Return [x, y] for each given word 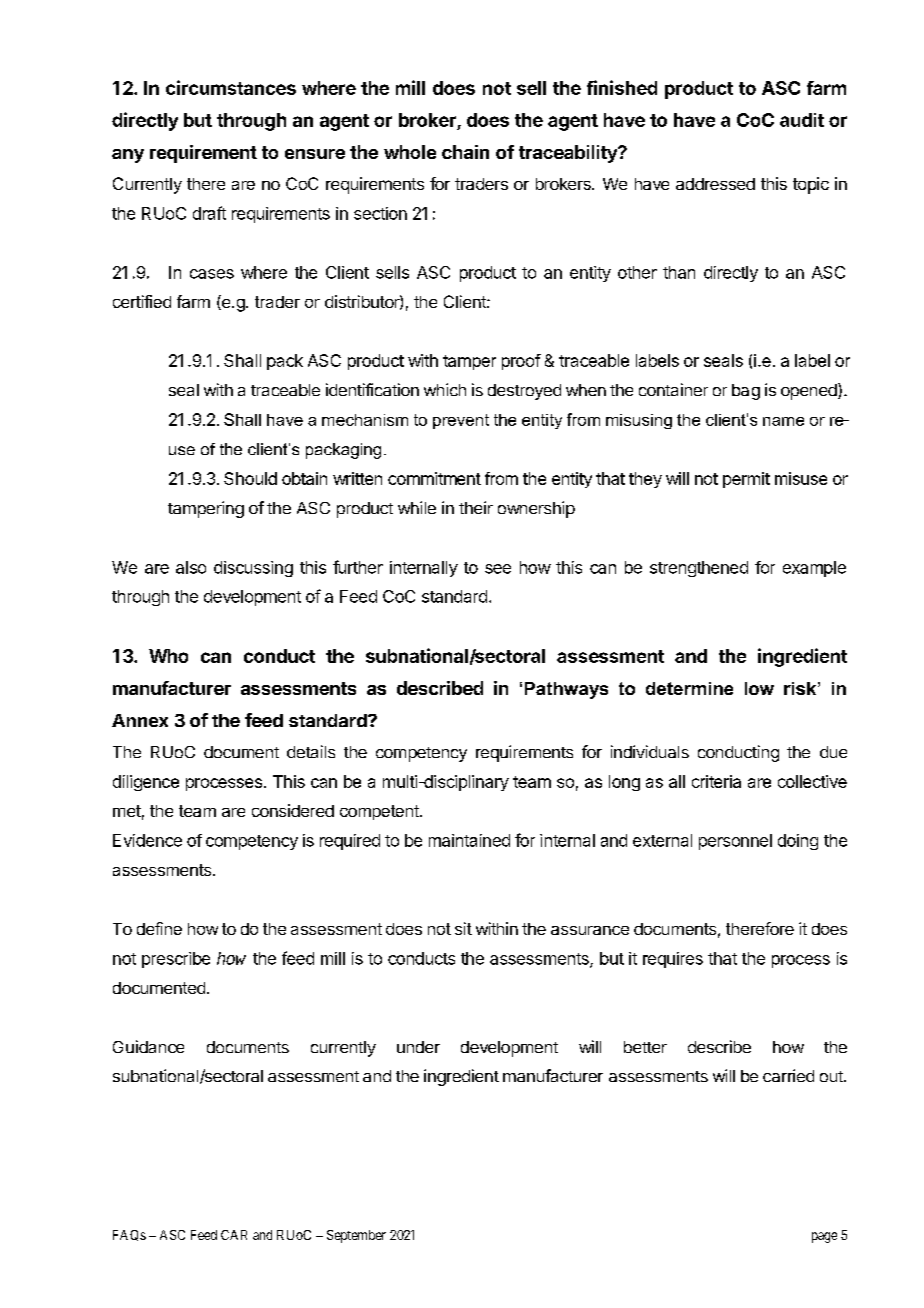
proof [521, 362]
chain [465, 152]
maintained [469, 840]
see [498, 569]
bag [746, 392]
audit [802, 120]
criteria [716, 781]
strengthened [699, 569]
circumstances [231, 87]
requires [673, 960]
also [191, 567]
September [356, 1236]
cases [212, 274]
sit [463, 928]
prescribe [176, 960]
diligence [146, 783]
